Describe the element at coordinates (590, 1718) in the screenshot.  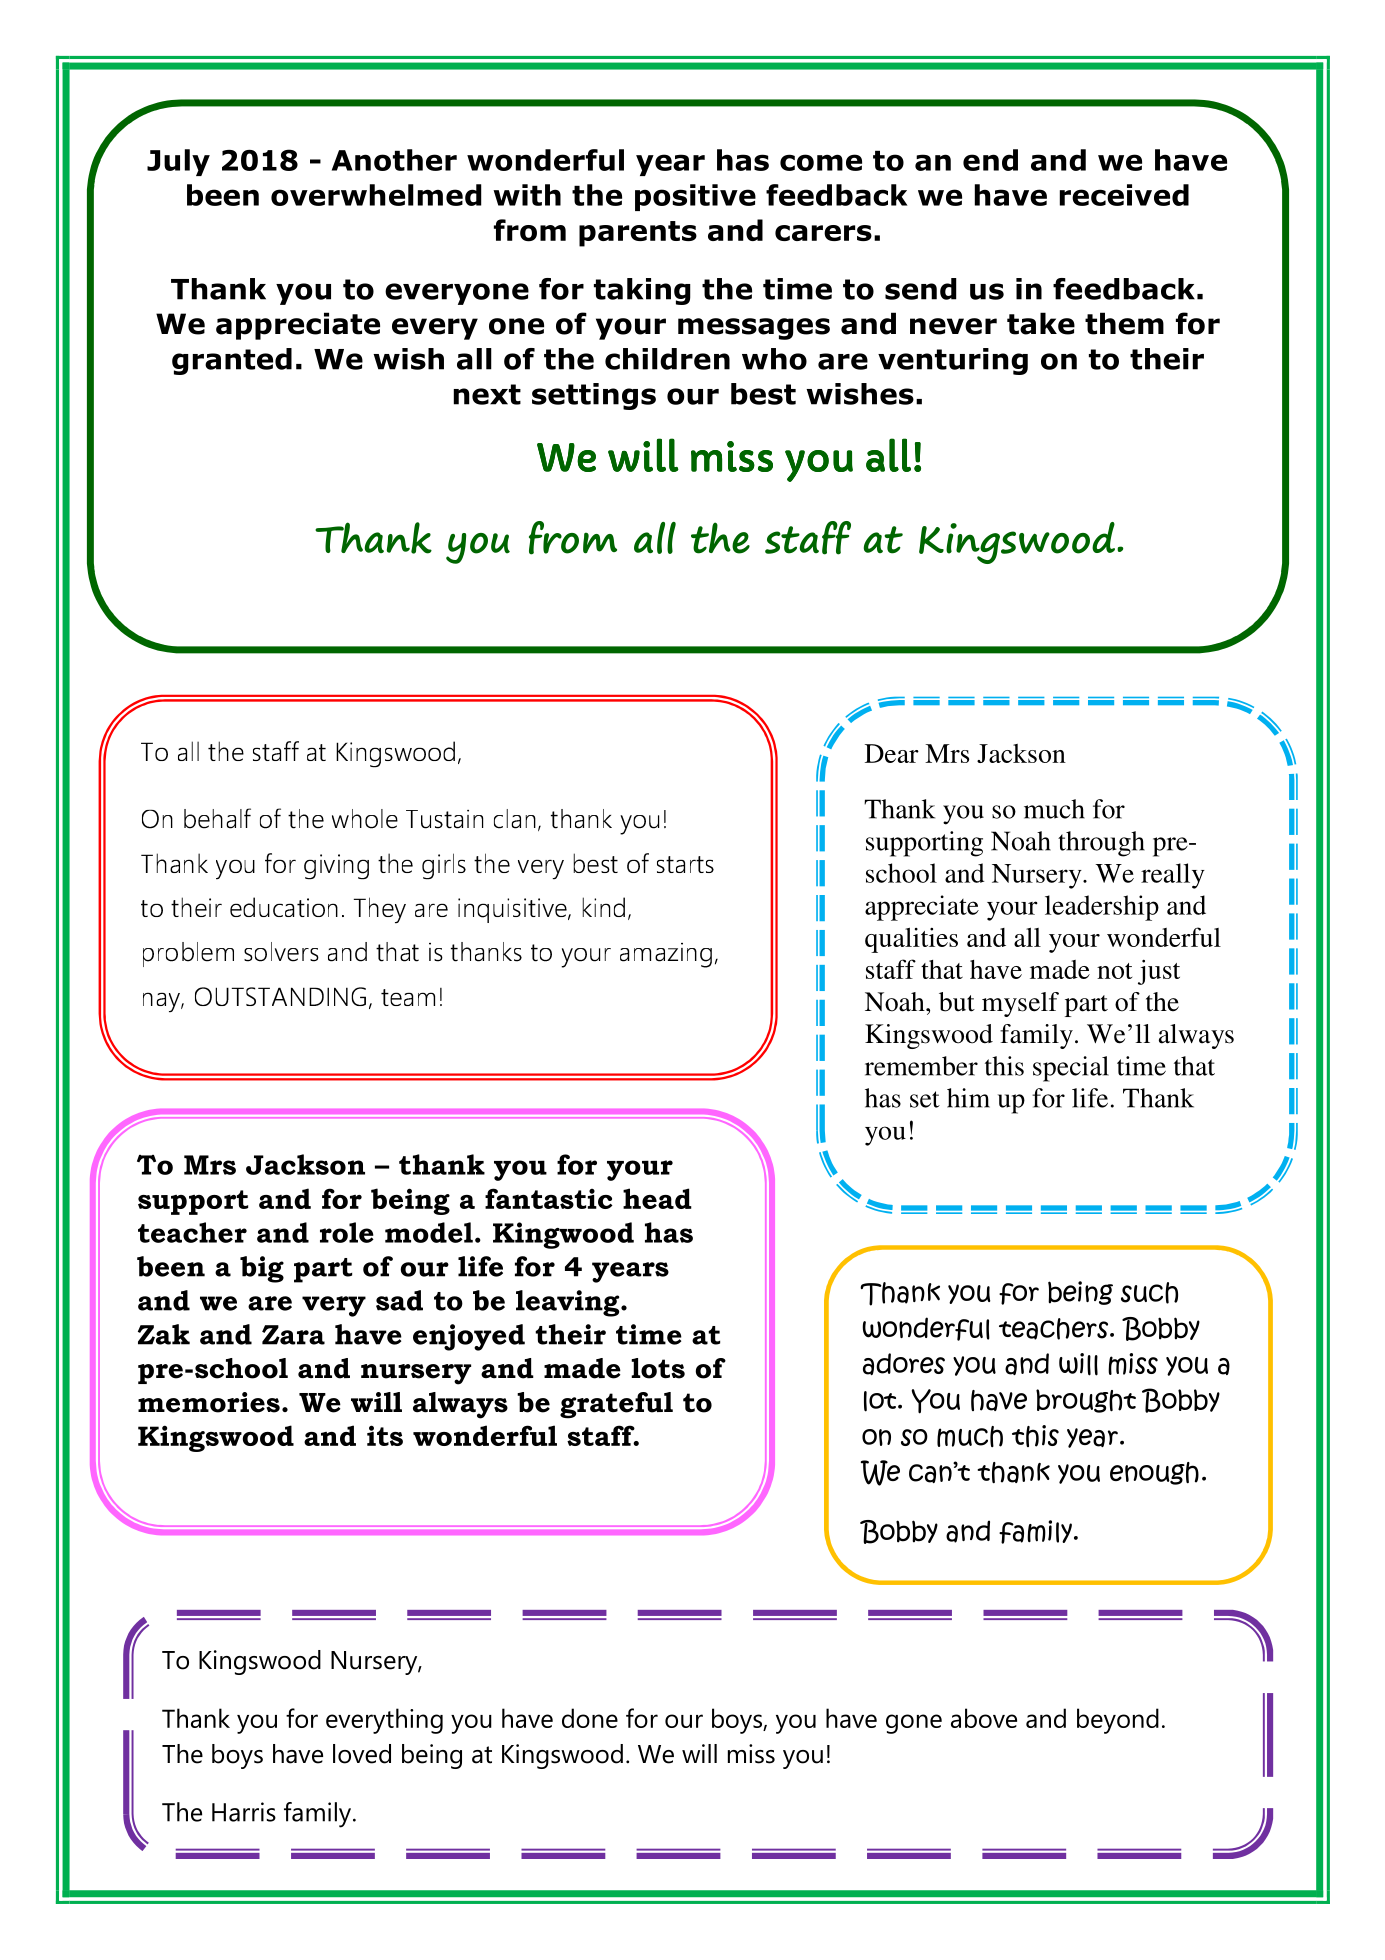
I see `done` at that location.
